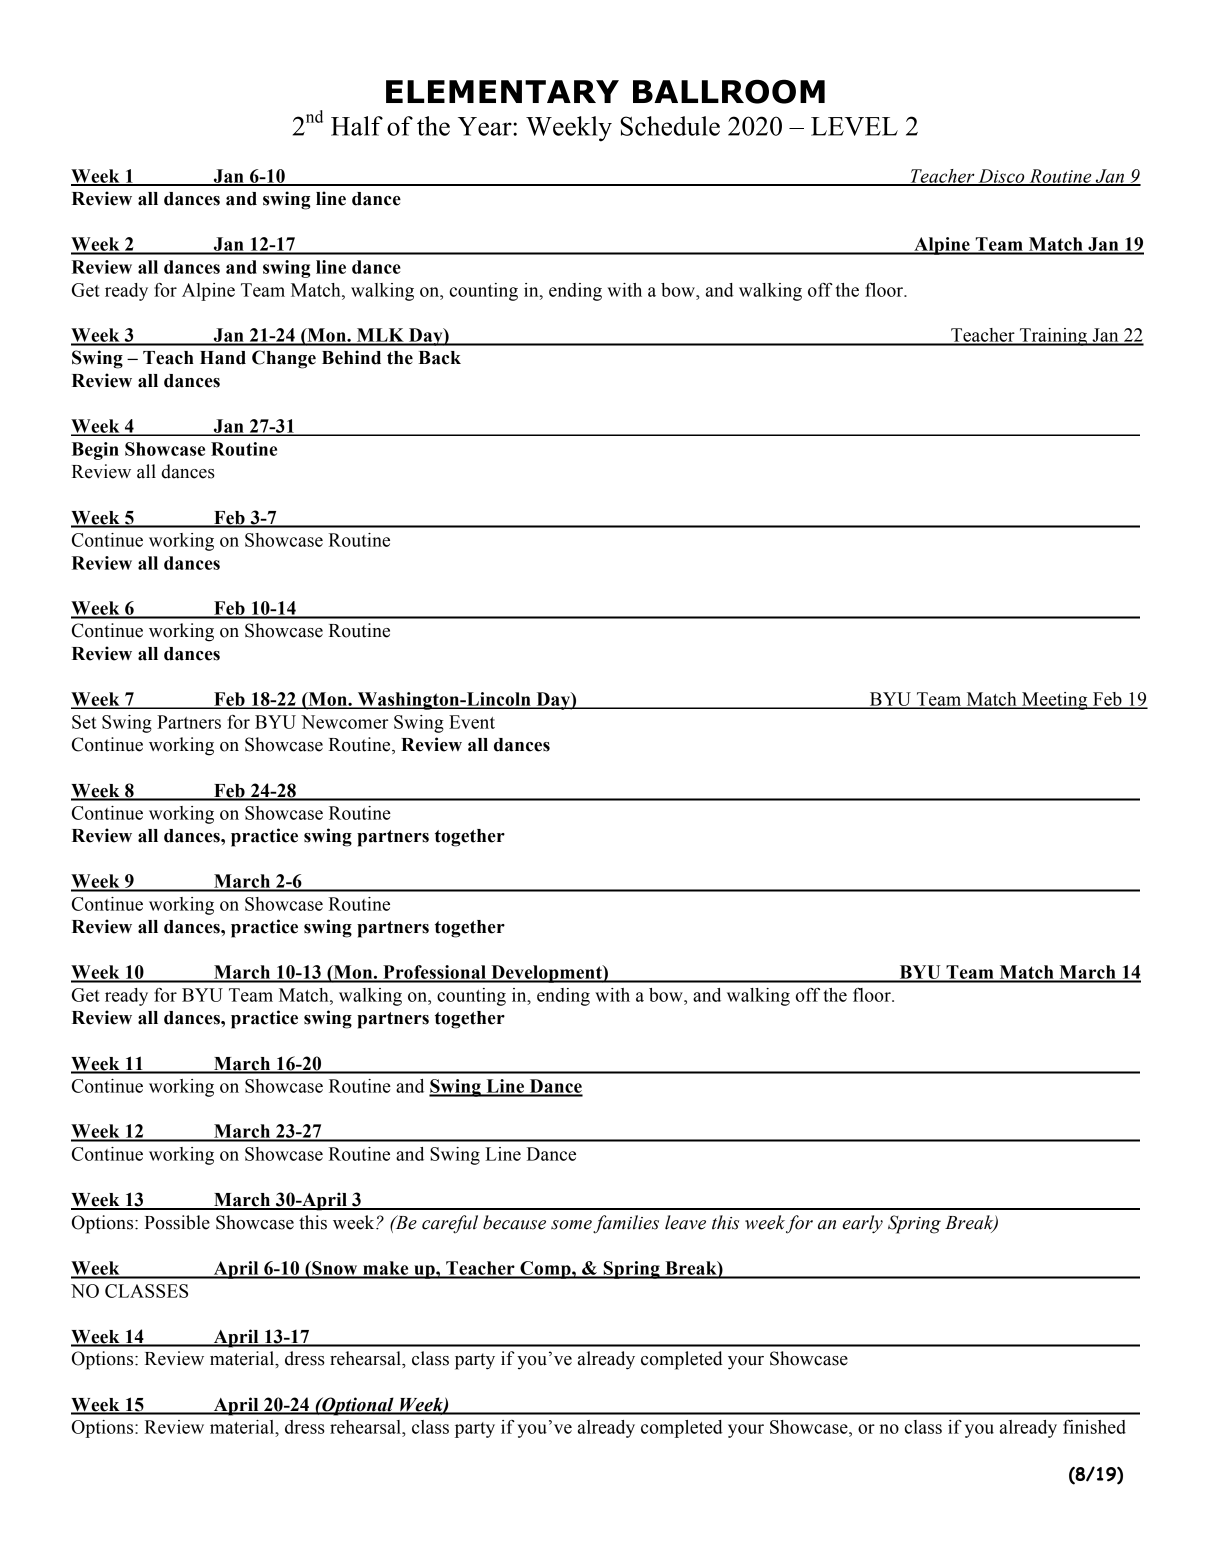 This page has height=1567, width=1211. What do you see at coordinates (177, 1222) in the page?
I see `Possible` at bounding box center [177, 1222].
